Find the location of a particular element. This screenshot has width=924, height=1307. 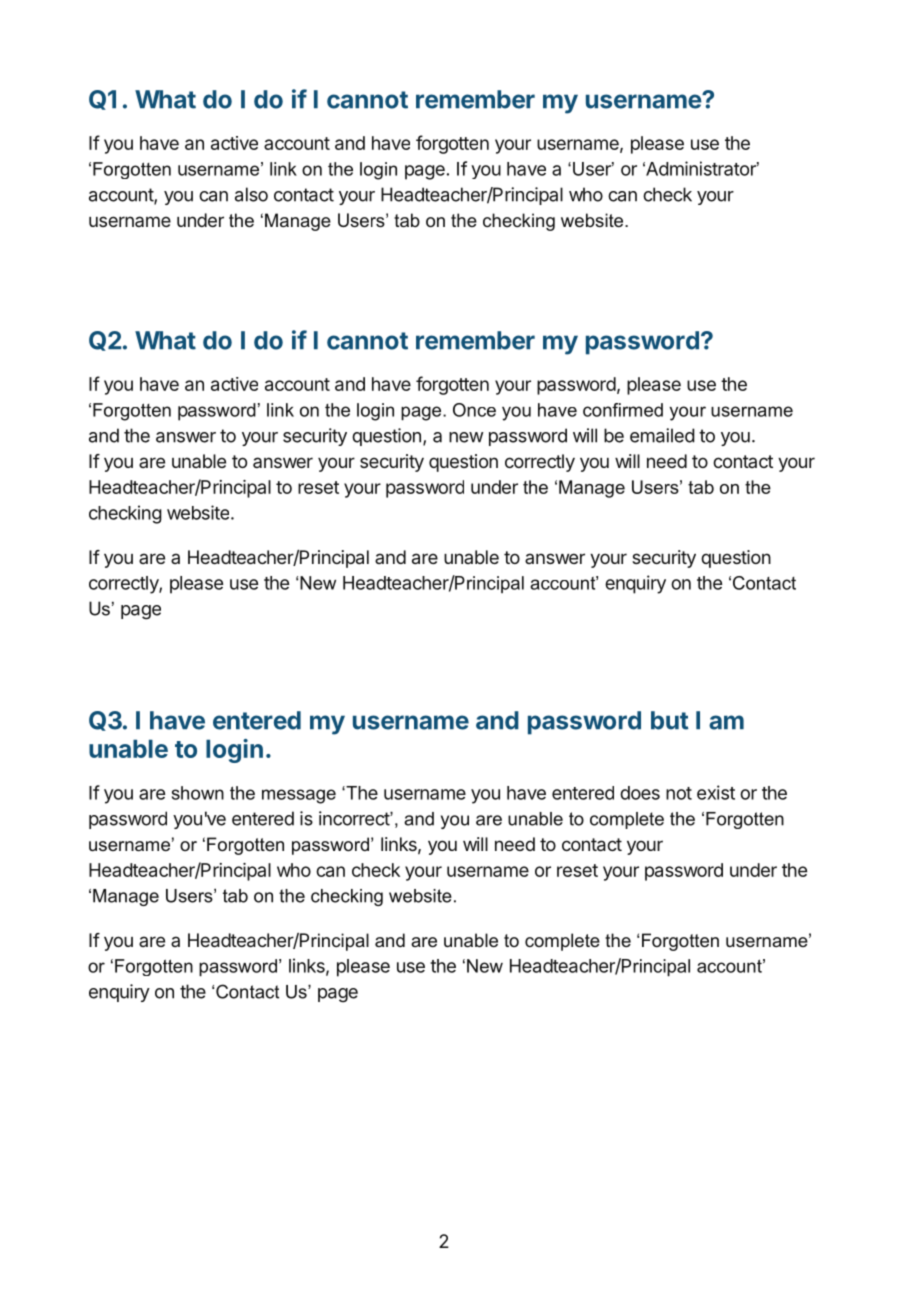

also is located at coordinates (251, 194).
